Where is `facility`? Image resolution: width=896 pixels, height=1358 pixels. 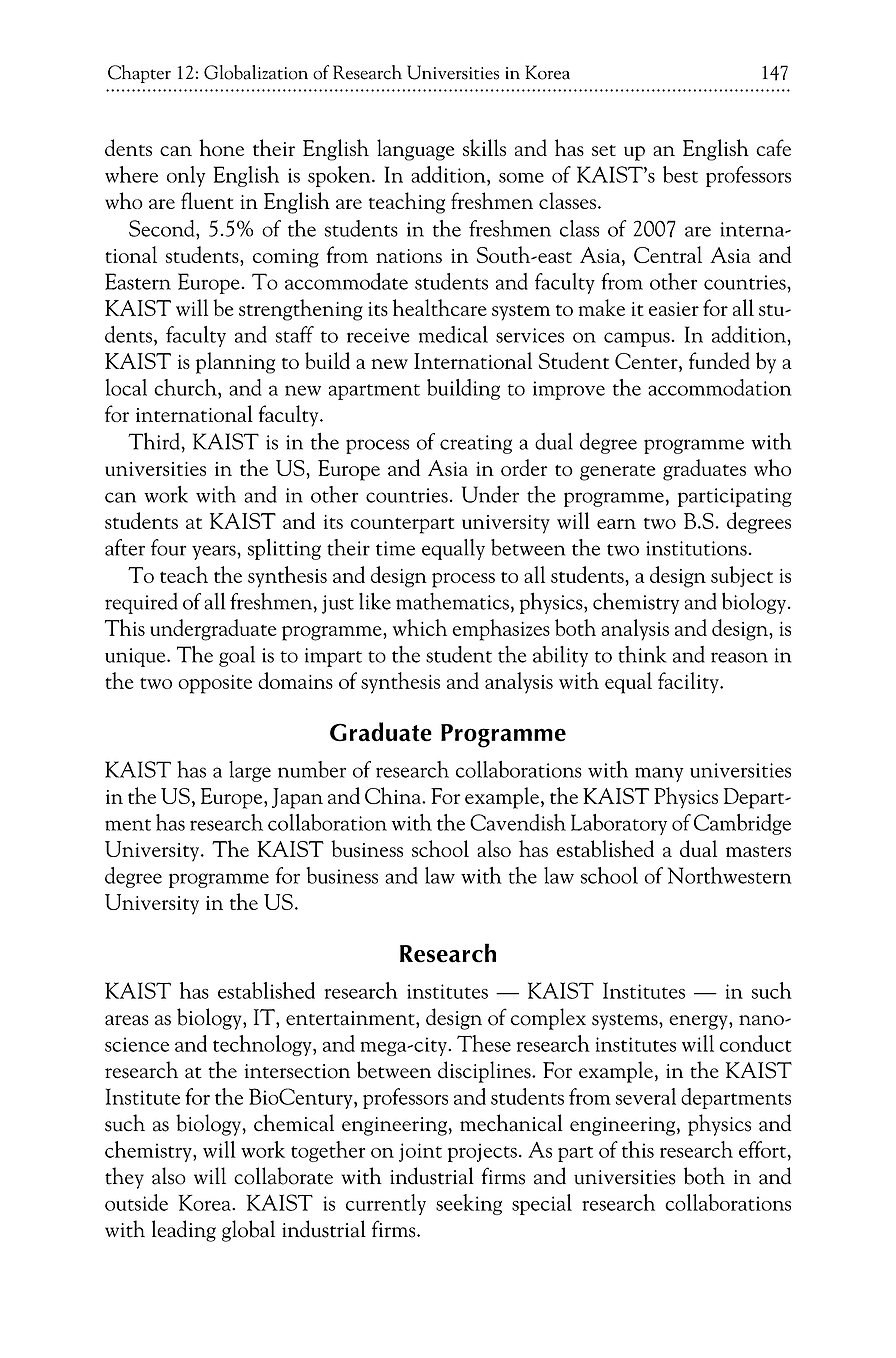
facility is located at coordinates (689, 683).
